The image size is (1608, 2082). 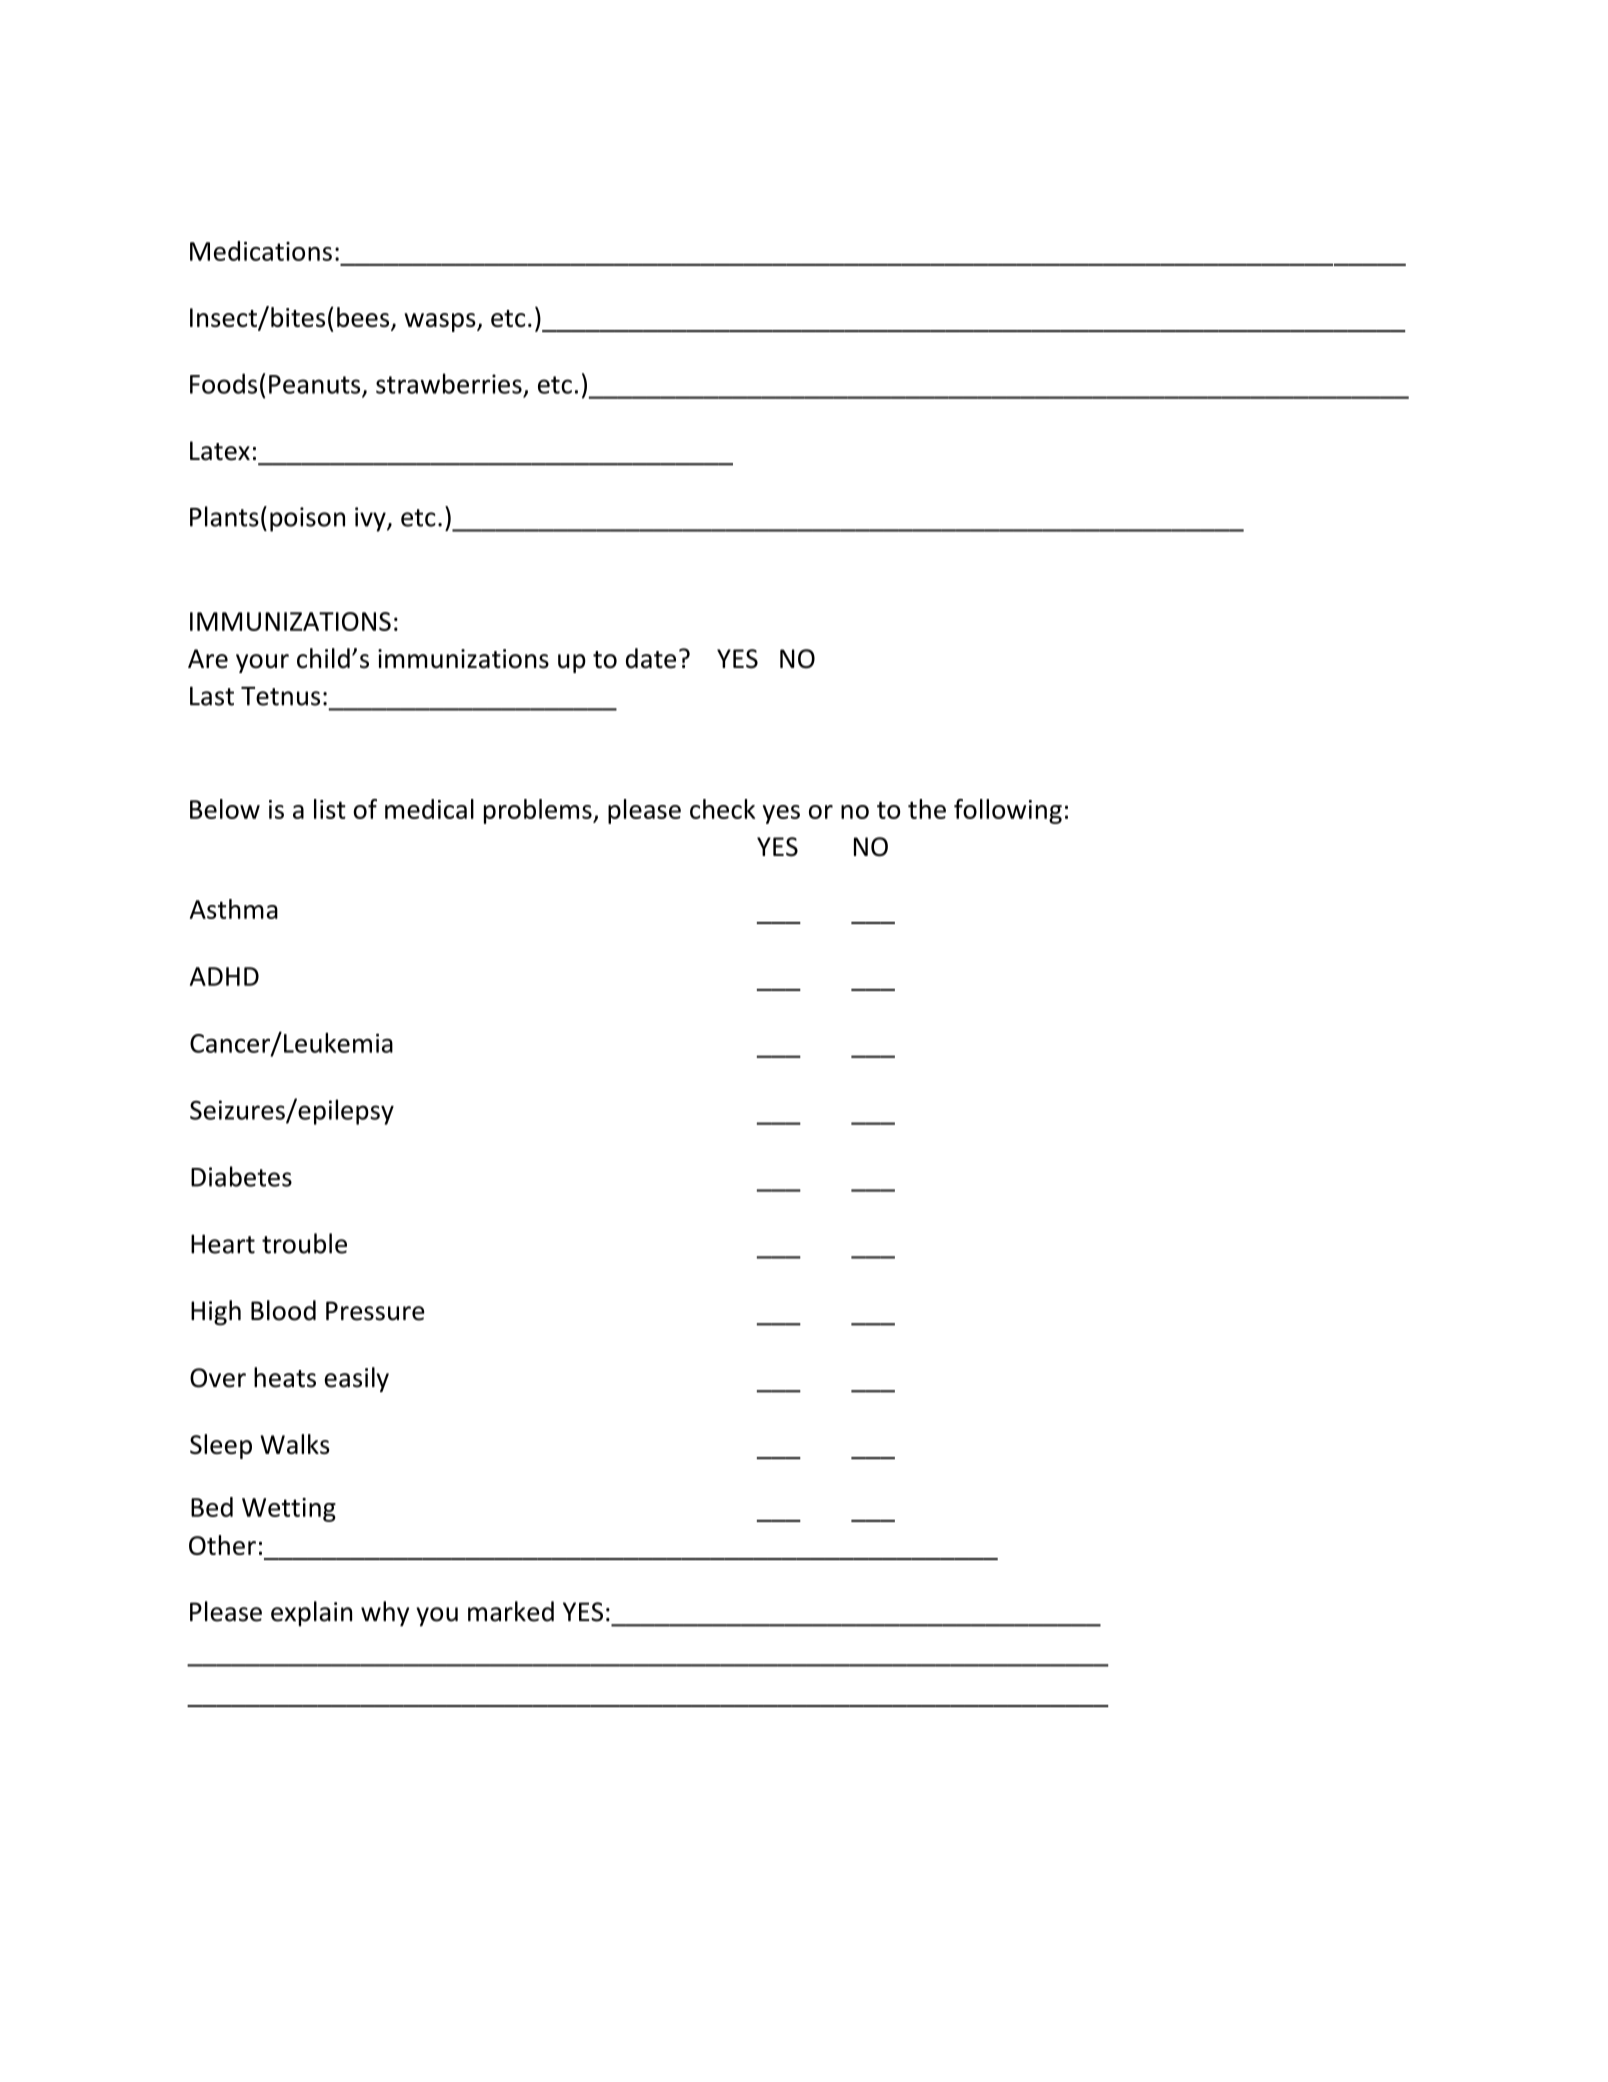 I want to click on marked, so click(x=511, y=1611).
